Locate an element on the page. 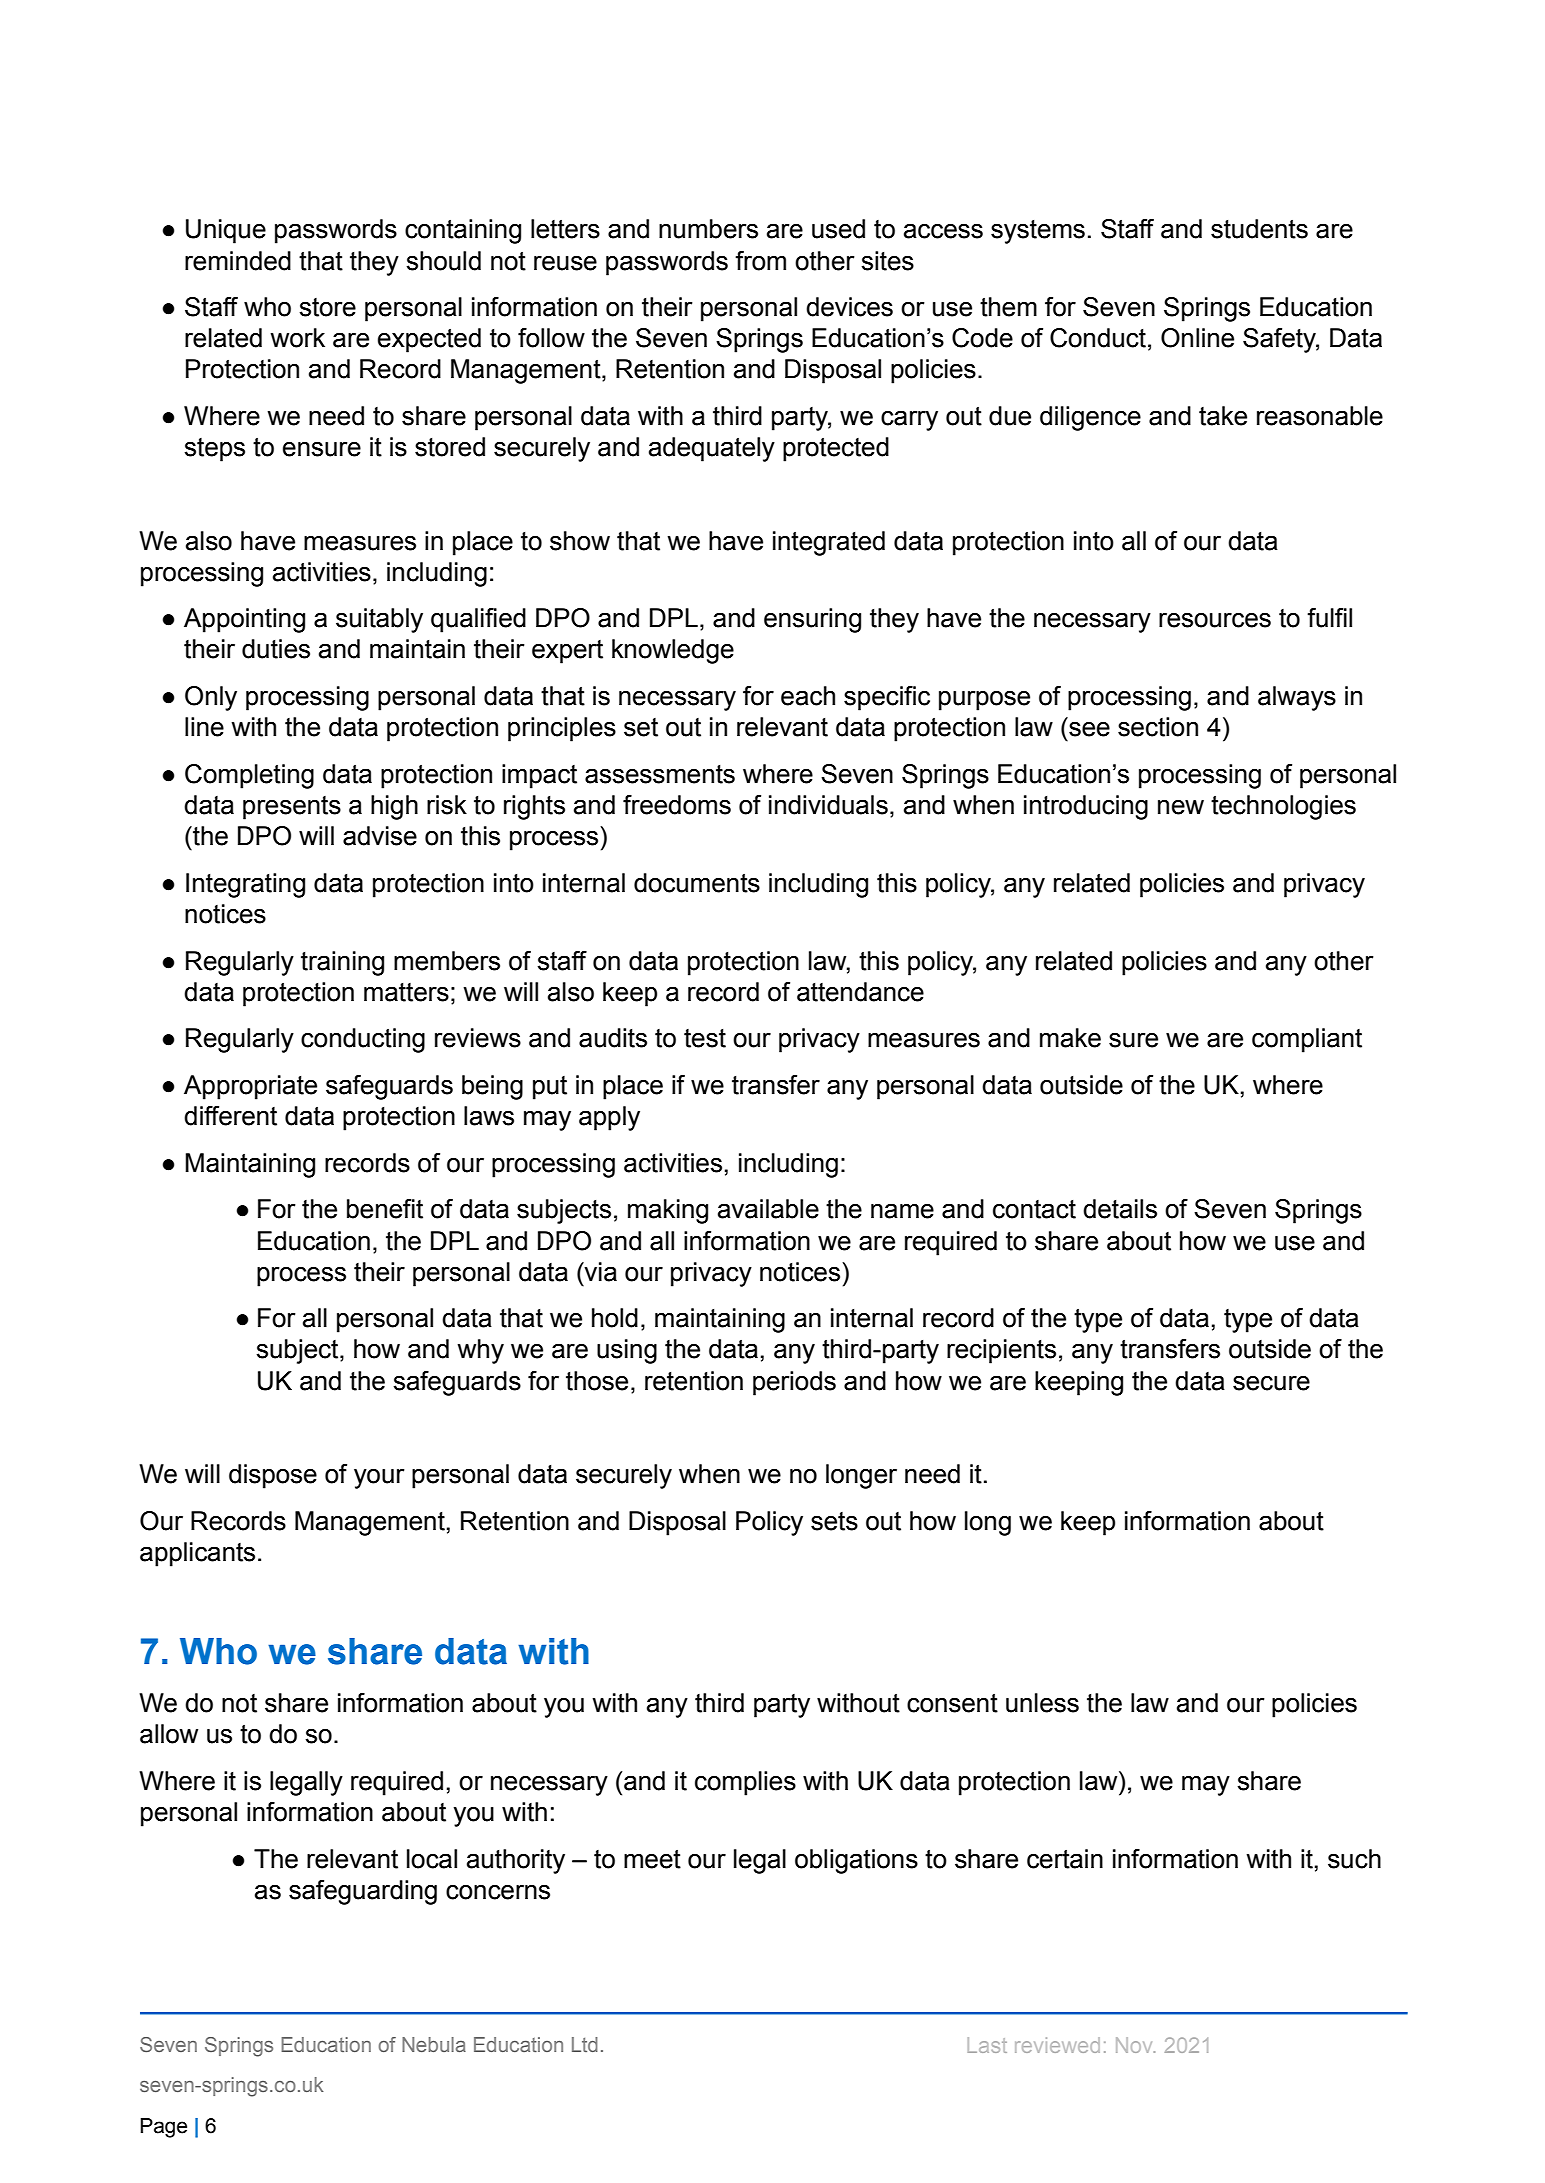 The image size is (1545, 2183). details is located at coordinates (1120, 1209).
